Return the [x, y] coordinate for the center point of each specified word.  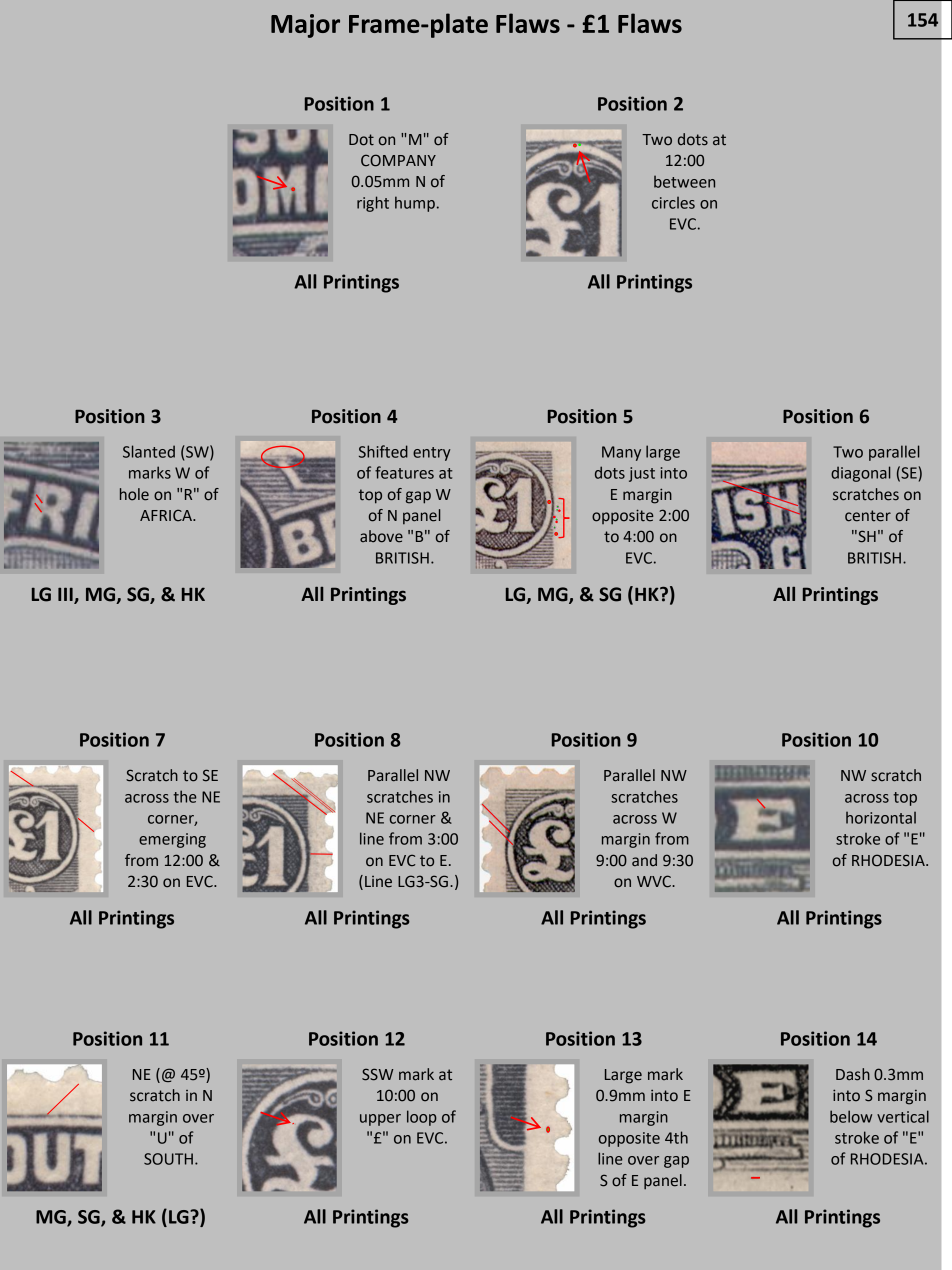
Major [305, 26]
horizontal [881, 818]
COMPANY [398, 160]
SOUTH [168, 1159]
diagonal [861, 474]
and [644, 860]
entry [431, 454]
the [185, 796]
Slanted [149, 451]
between [684, 181]
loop [422, 1118]
